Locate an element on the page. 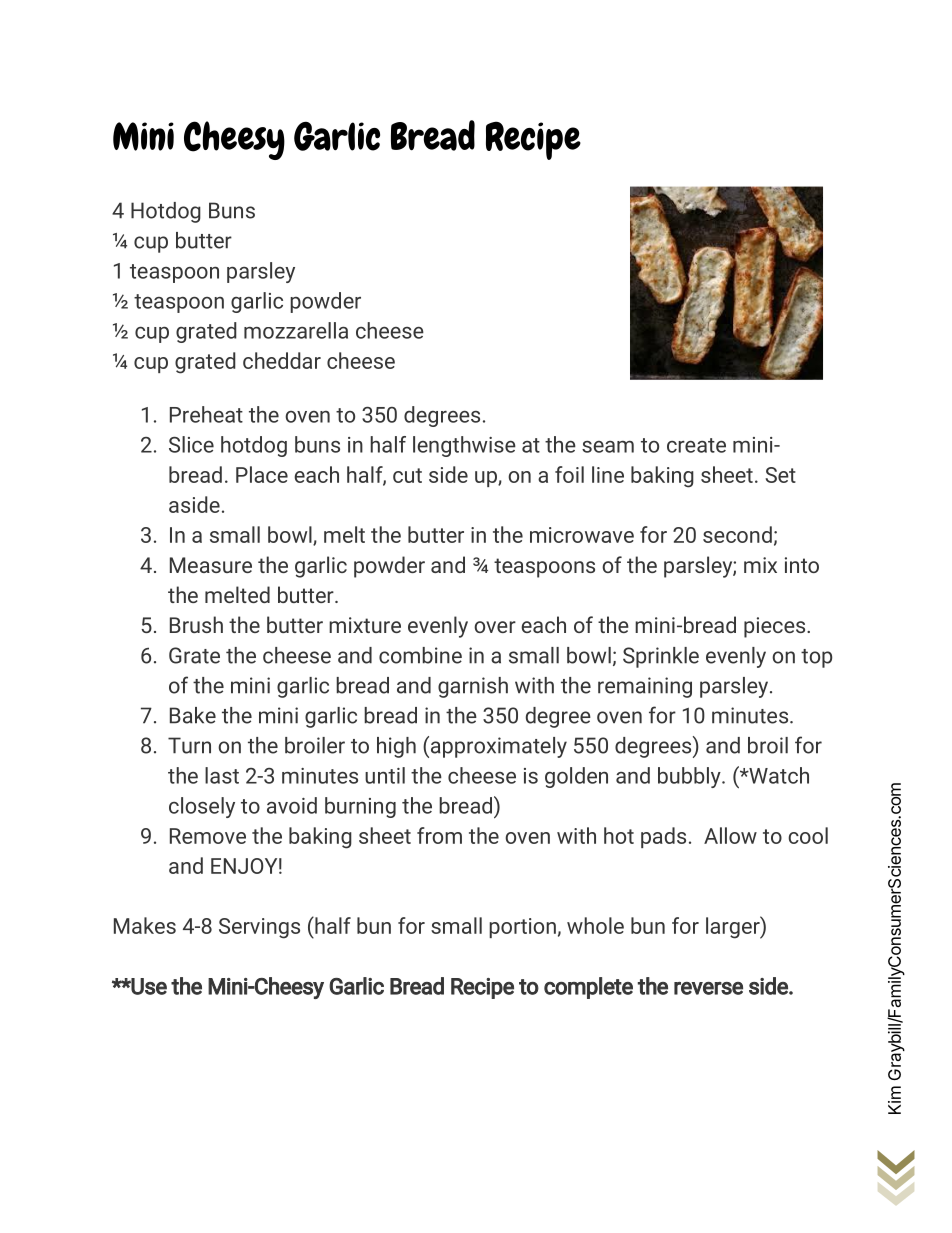  reverse is located at coordinates (708, 988).
